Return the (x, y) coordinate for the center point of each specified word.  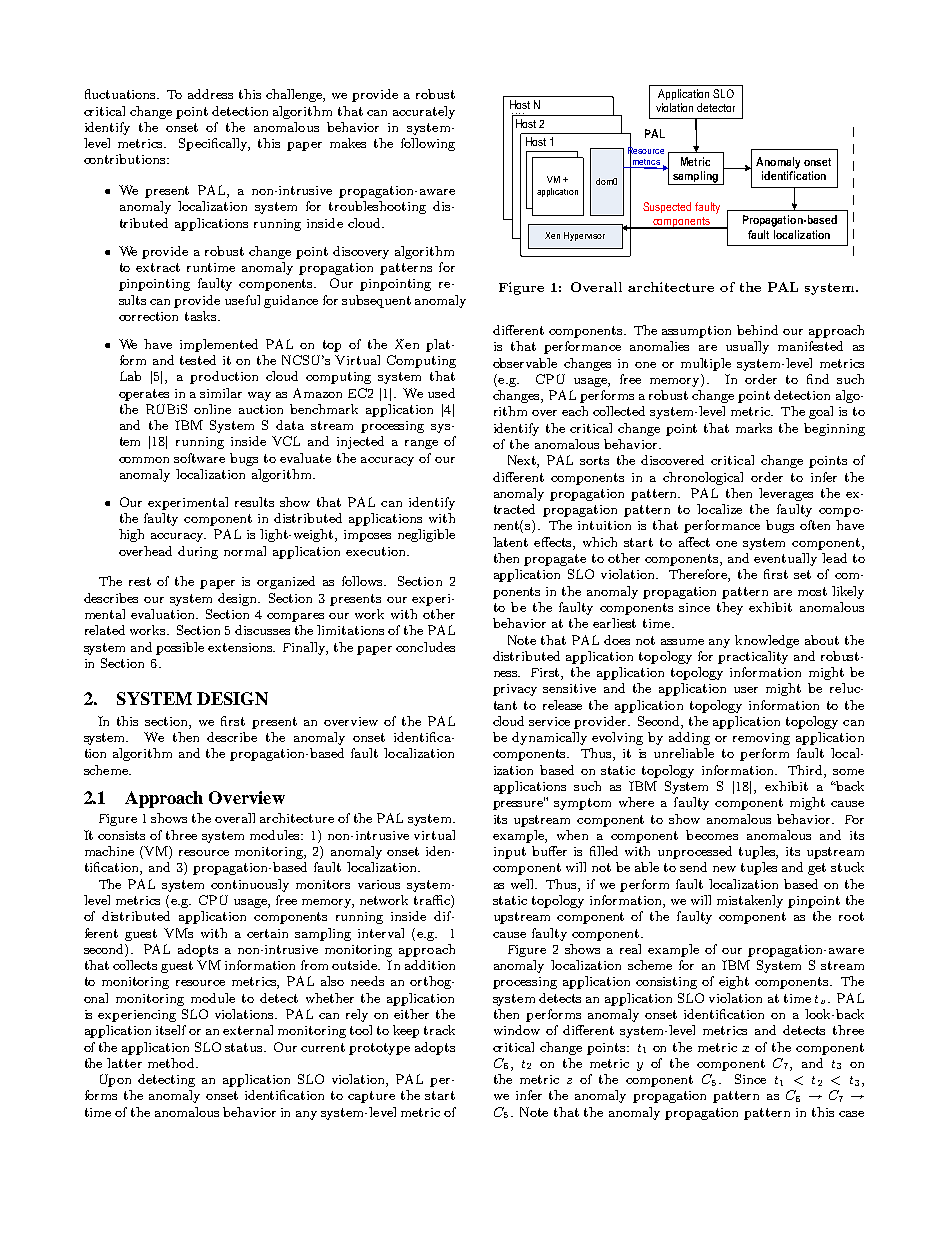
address (210, 94)
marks (754, 428)
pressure (519, 804)
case (851, 1114)
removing (761, 739)
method (172, 1063)
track (439, 1030)
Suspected (667, 207)
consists (121, 835)
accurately (424, 112)
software (199, 458)
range (421, 444)
